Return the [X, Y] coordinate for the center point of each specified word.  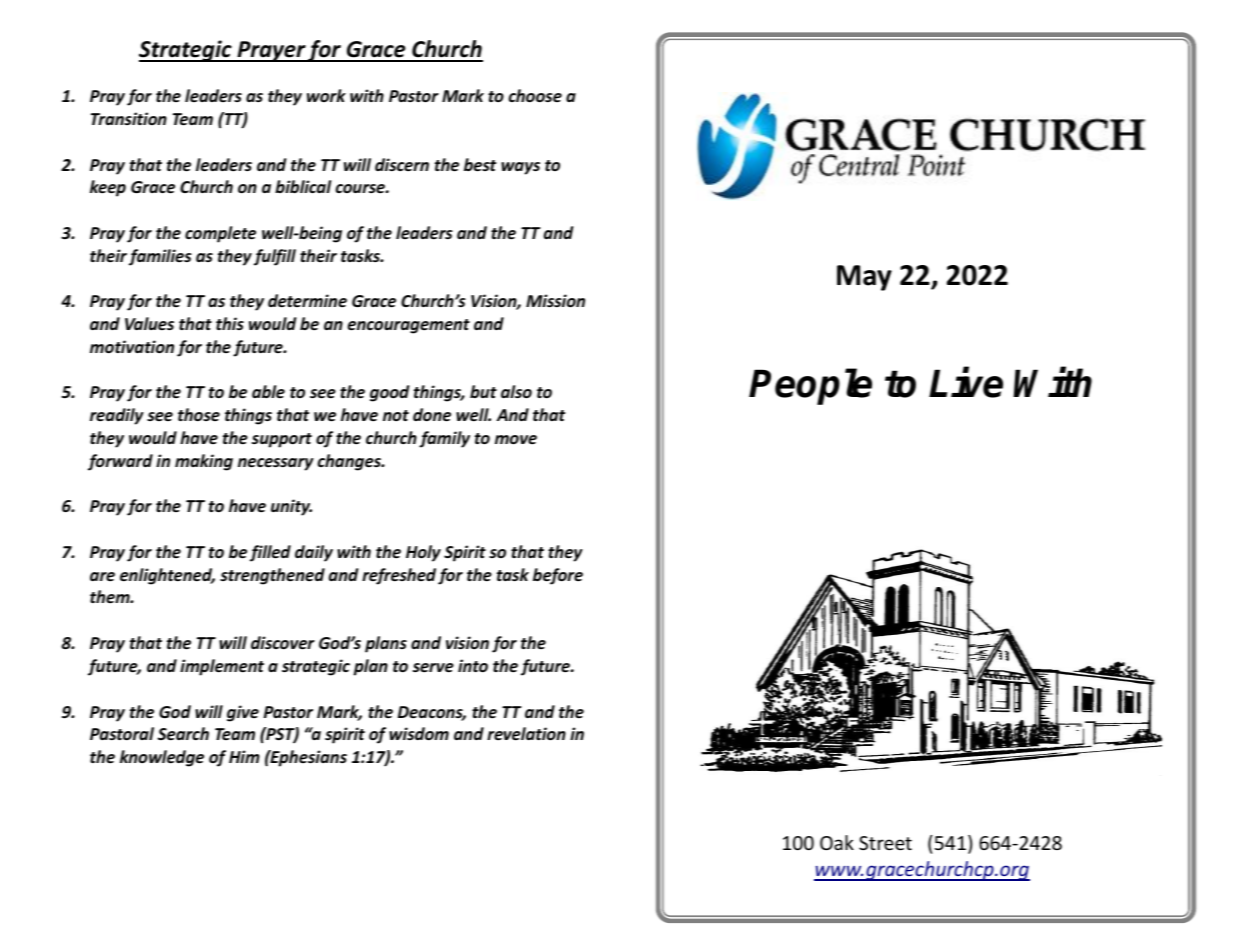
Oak [837, 842]
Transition [129, 118]
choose [535, 96]
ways [520, 168]
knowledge [162, 758]
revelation [526, 734]
